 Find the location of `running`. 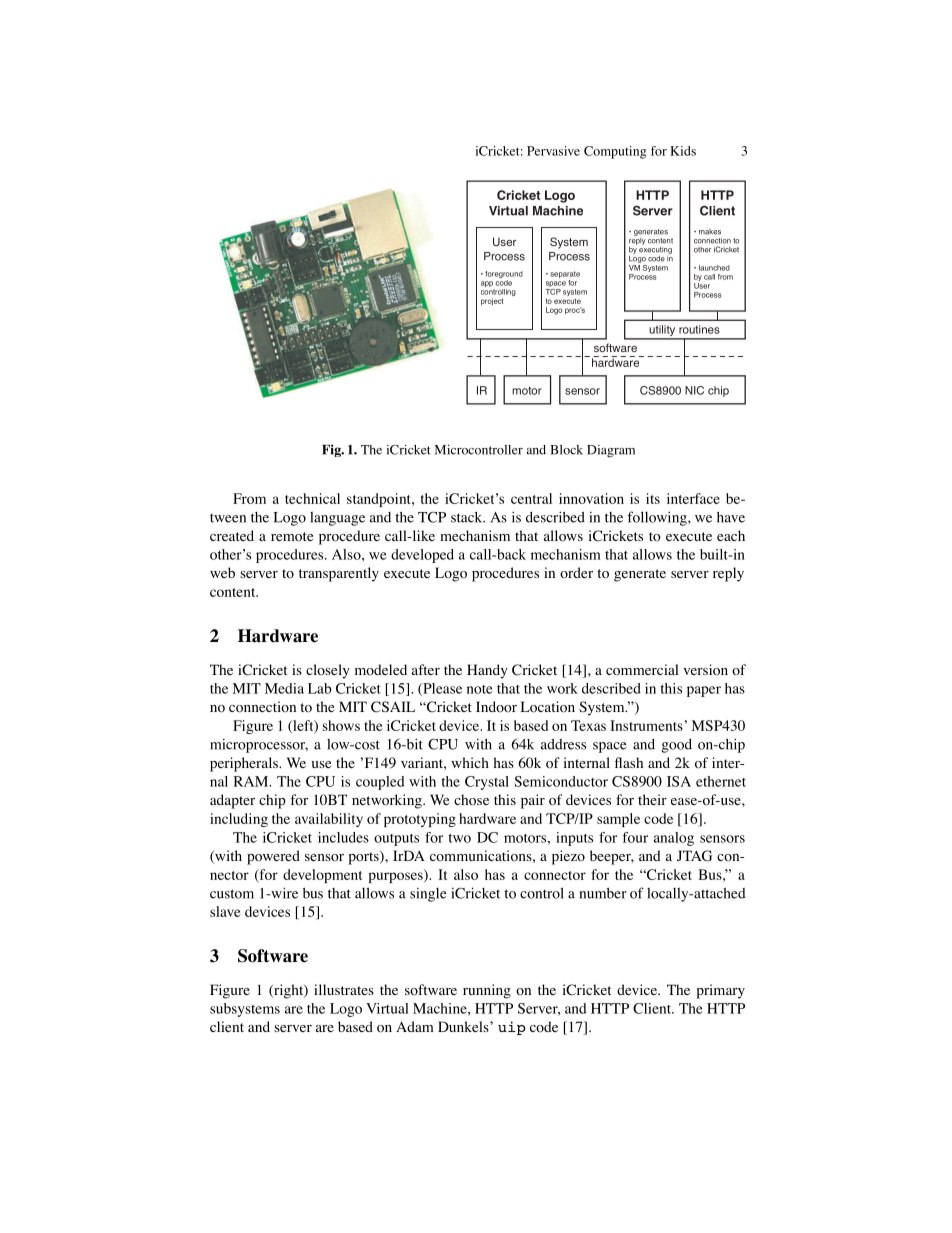

running is located at coordinates (487, 991).
